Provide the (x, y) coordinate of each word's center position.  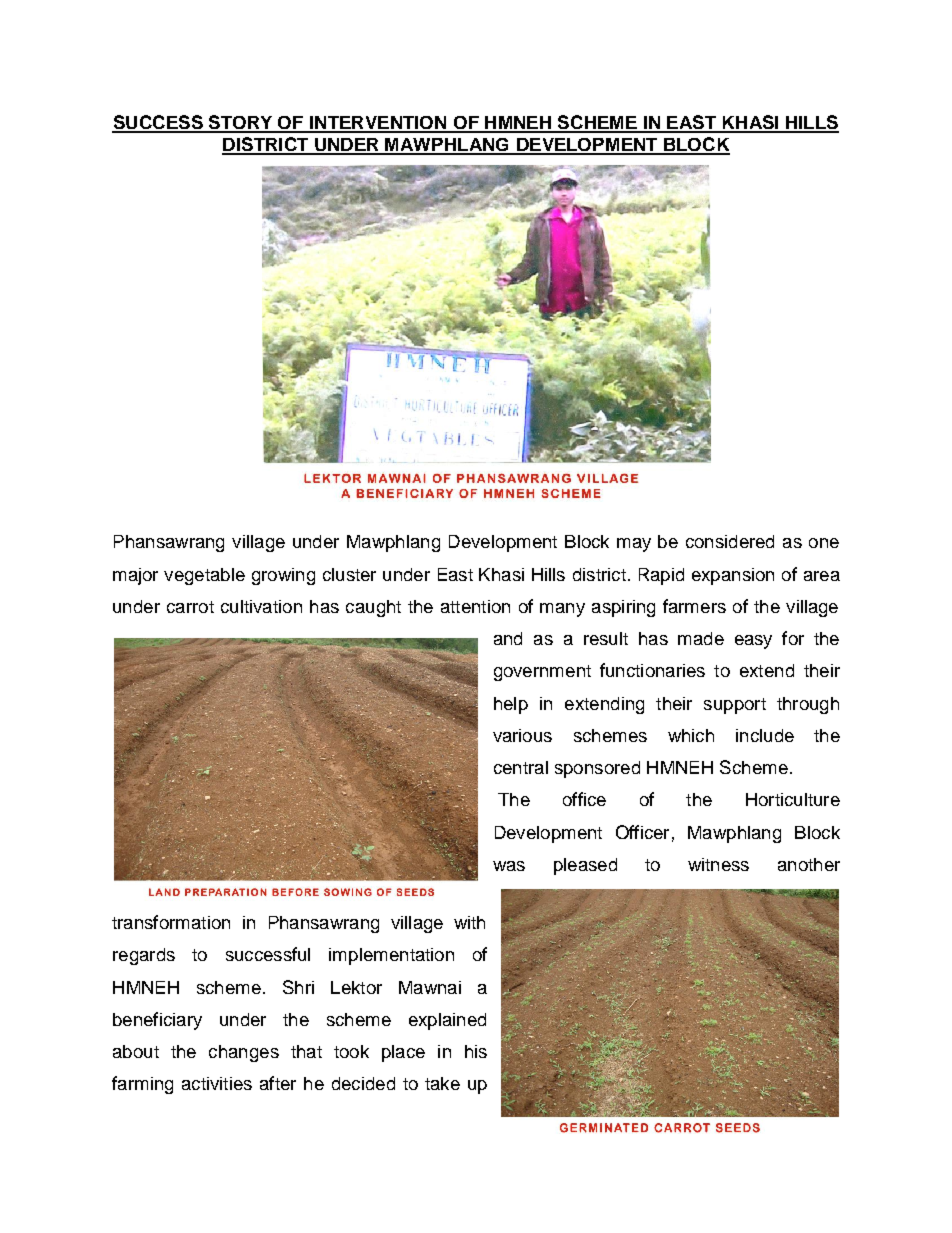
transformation (171, 922)
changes (244, 1053)
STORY (241, 123)
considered (730, 541)
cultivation (261, 606)
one (824, 543)
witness (718, 864)
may (634, 545)
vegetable (204, 576)
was (509, 866)
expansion (733, 576)
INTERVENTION (378, 124)
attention (475, 606)
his (476, 1051)
